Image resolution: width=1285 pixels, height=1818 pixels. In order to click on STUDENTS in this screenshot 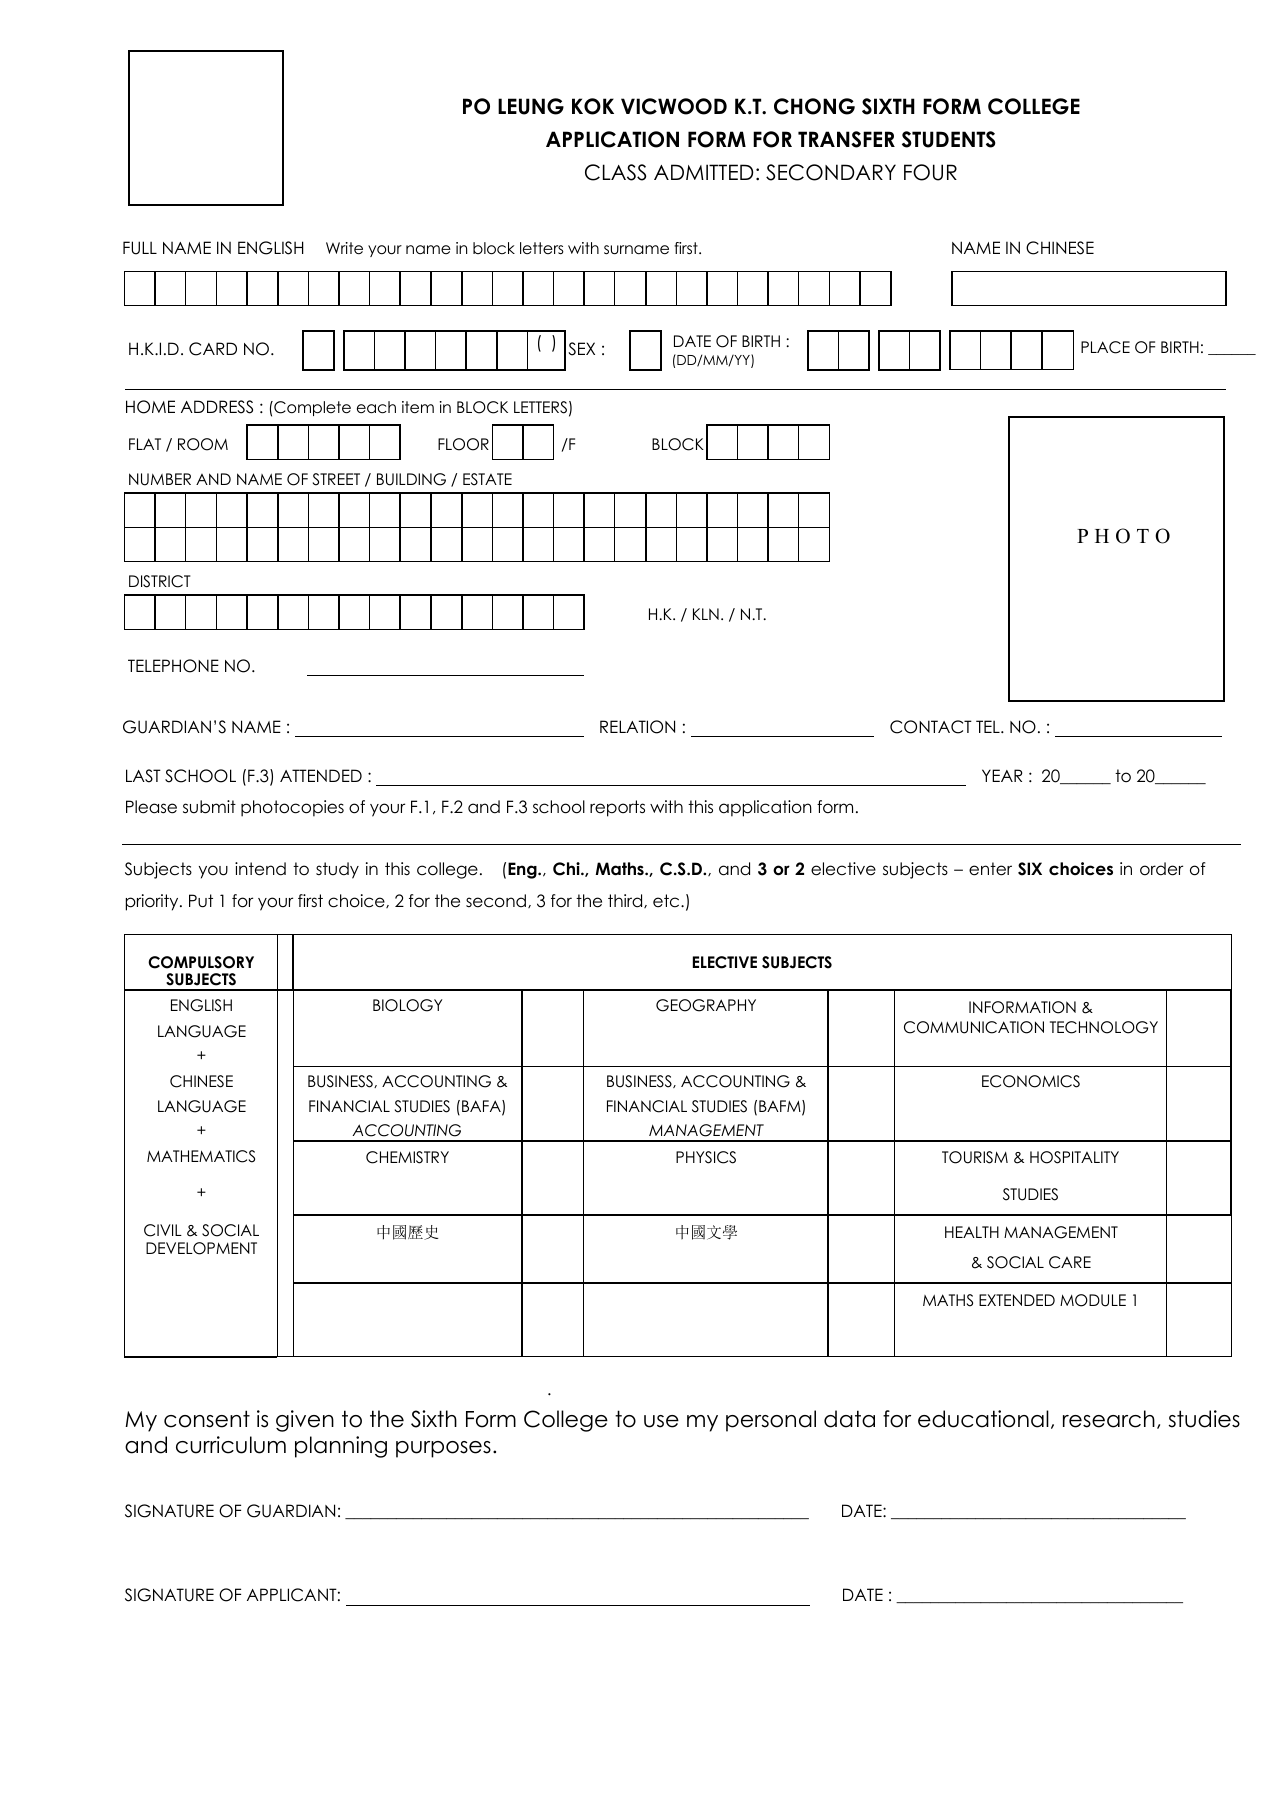, I will do `click(949, 139)`.
